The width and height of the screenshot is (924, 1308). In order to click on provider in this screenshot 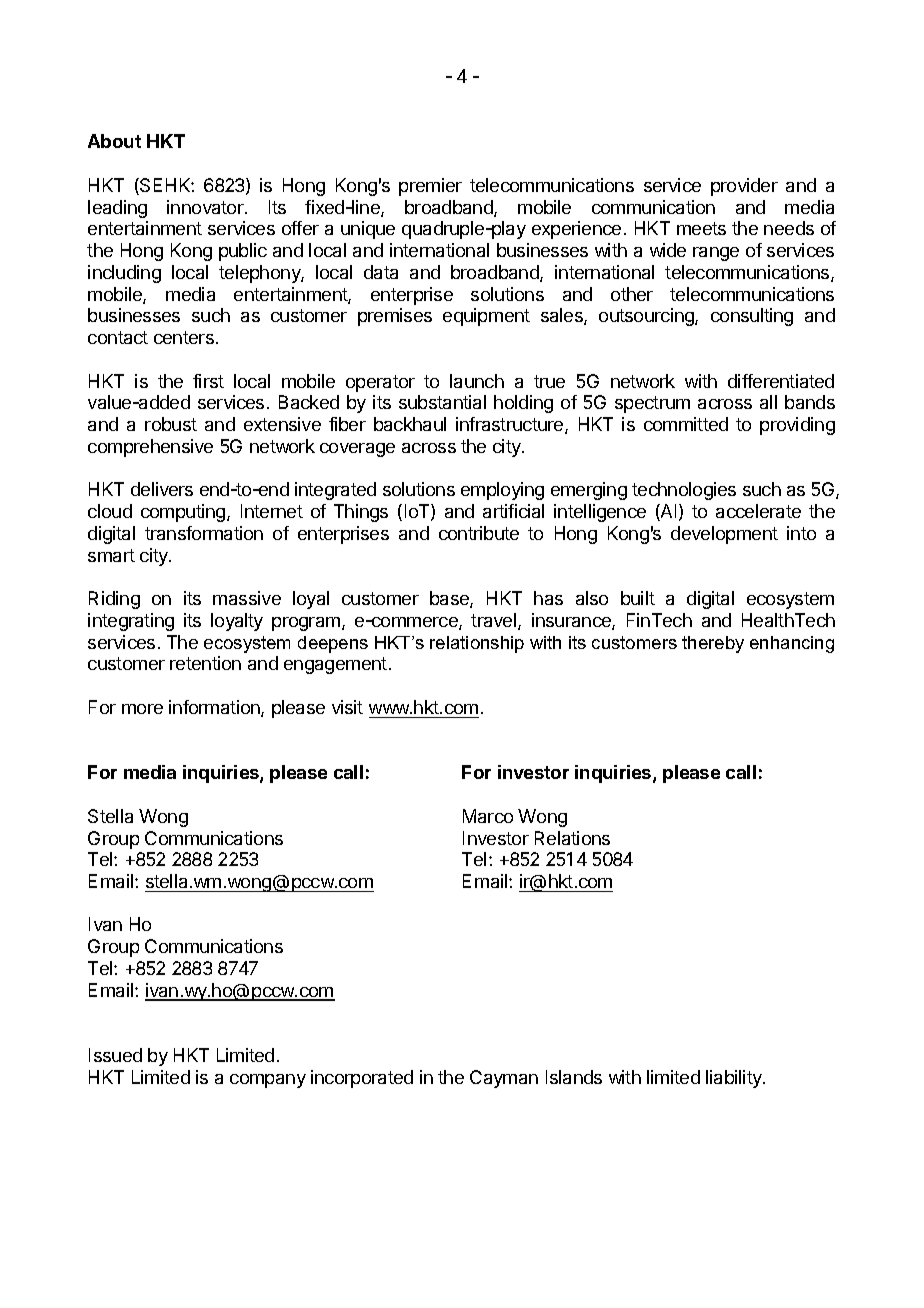, I will do `click(744, 187)`.
